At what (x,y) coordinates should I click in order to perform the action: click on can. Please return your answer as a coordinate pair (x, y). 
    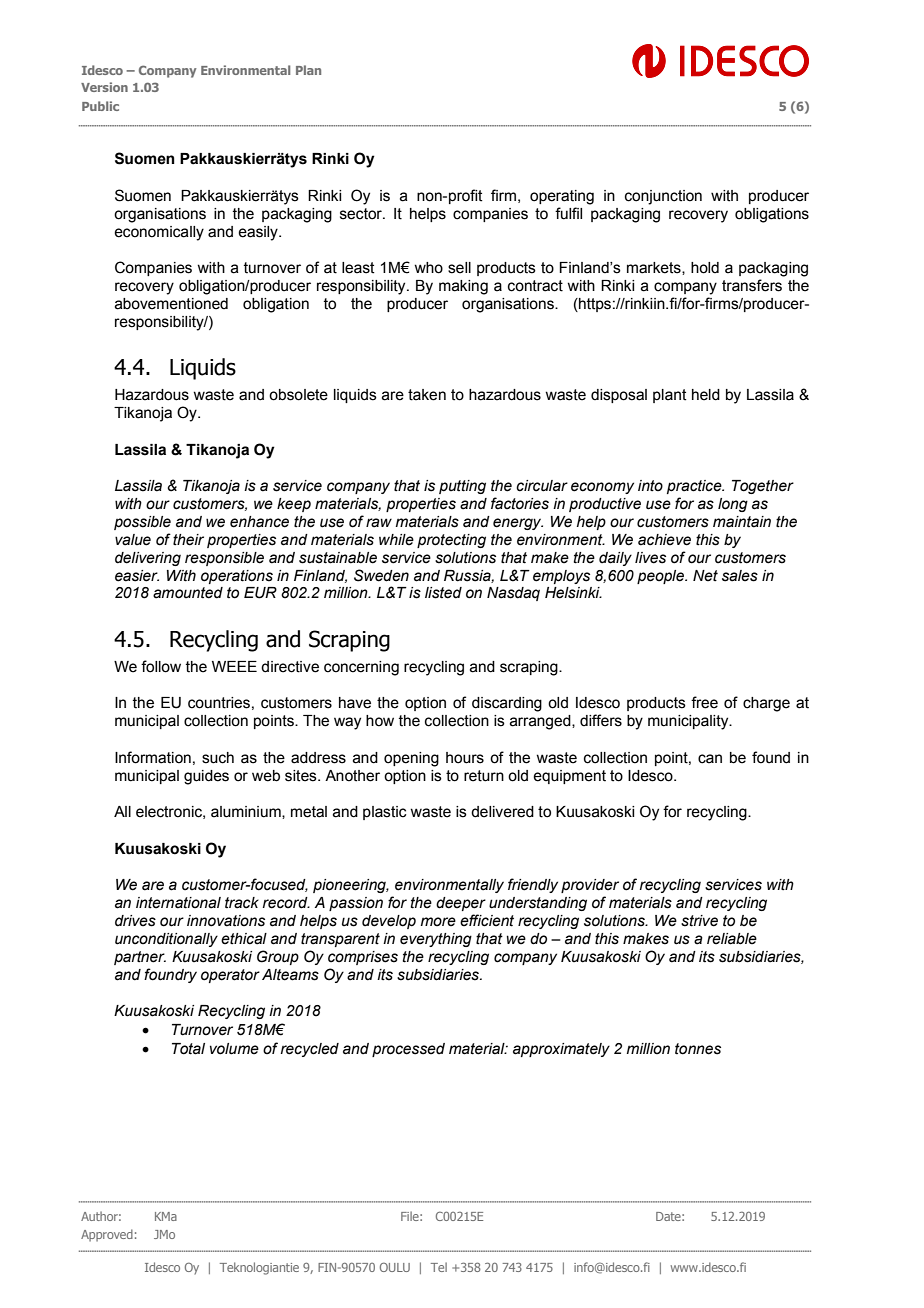
    Looking at the image, I should click on (710, 759).
